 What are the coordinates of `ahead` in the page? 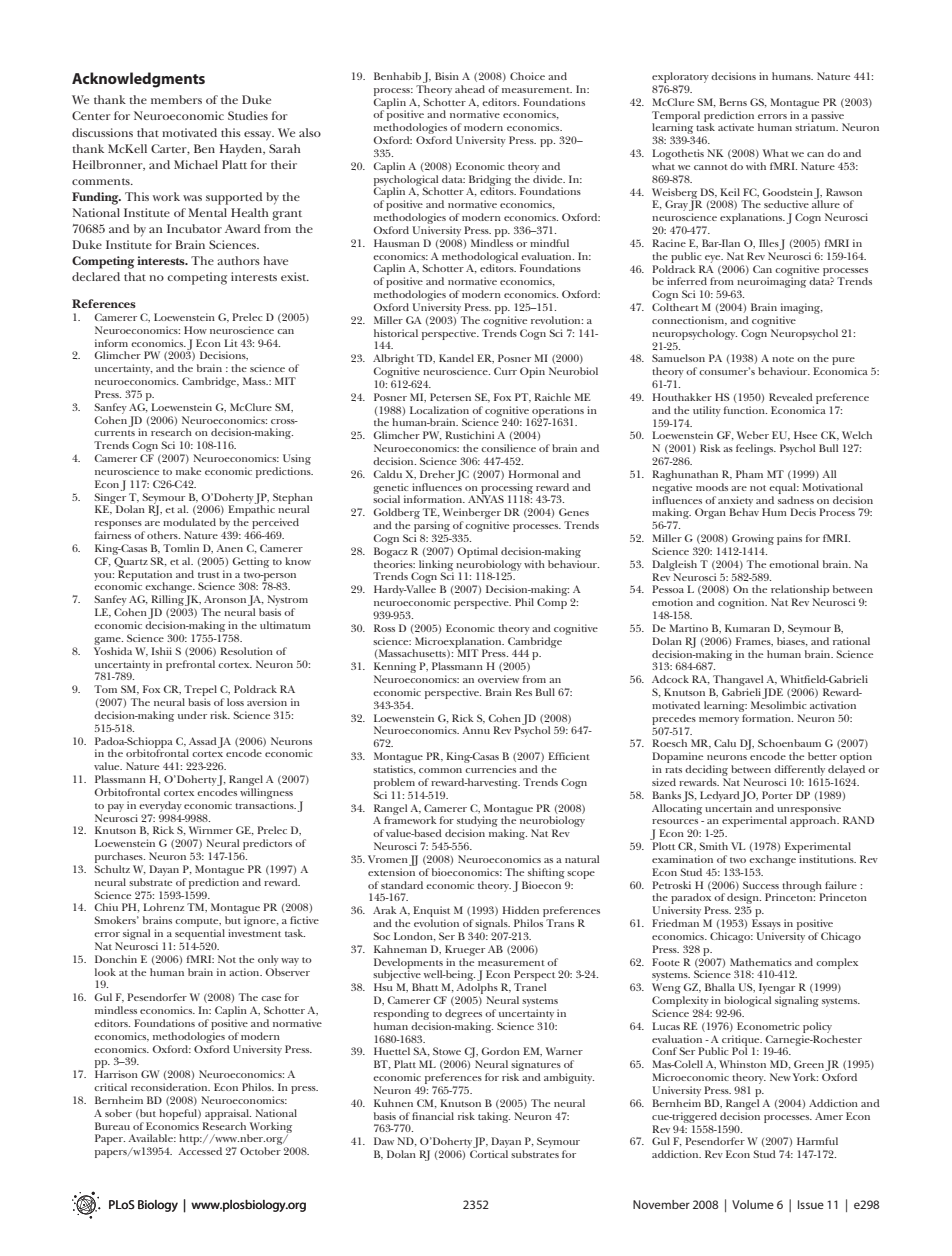 It's located at (470, 89).
